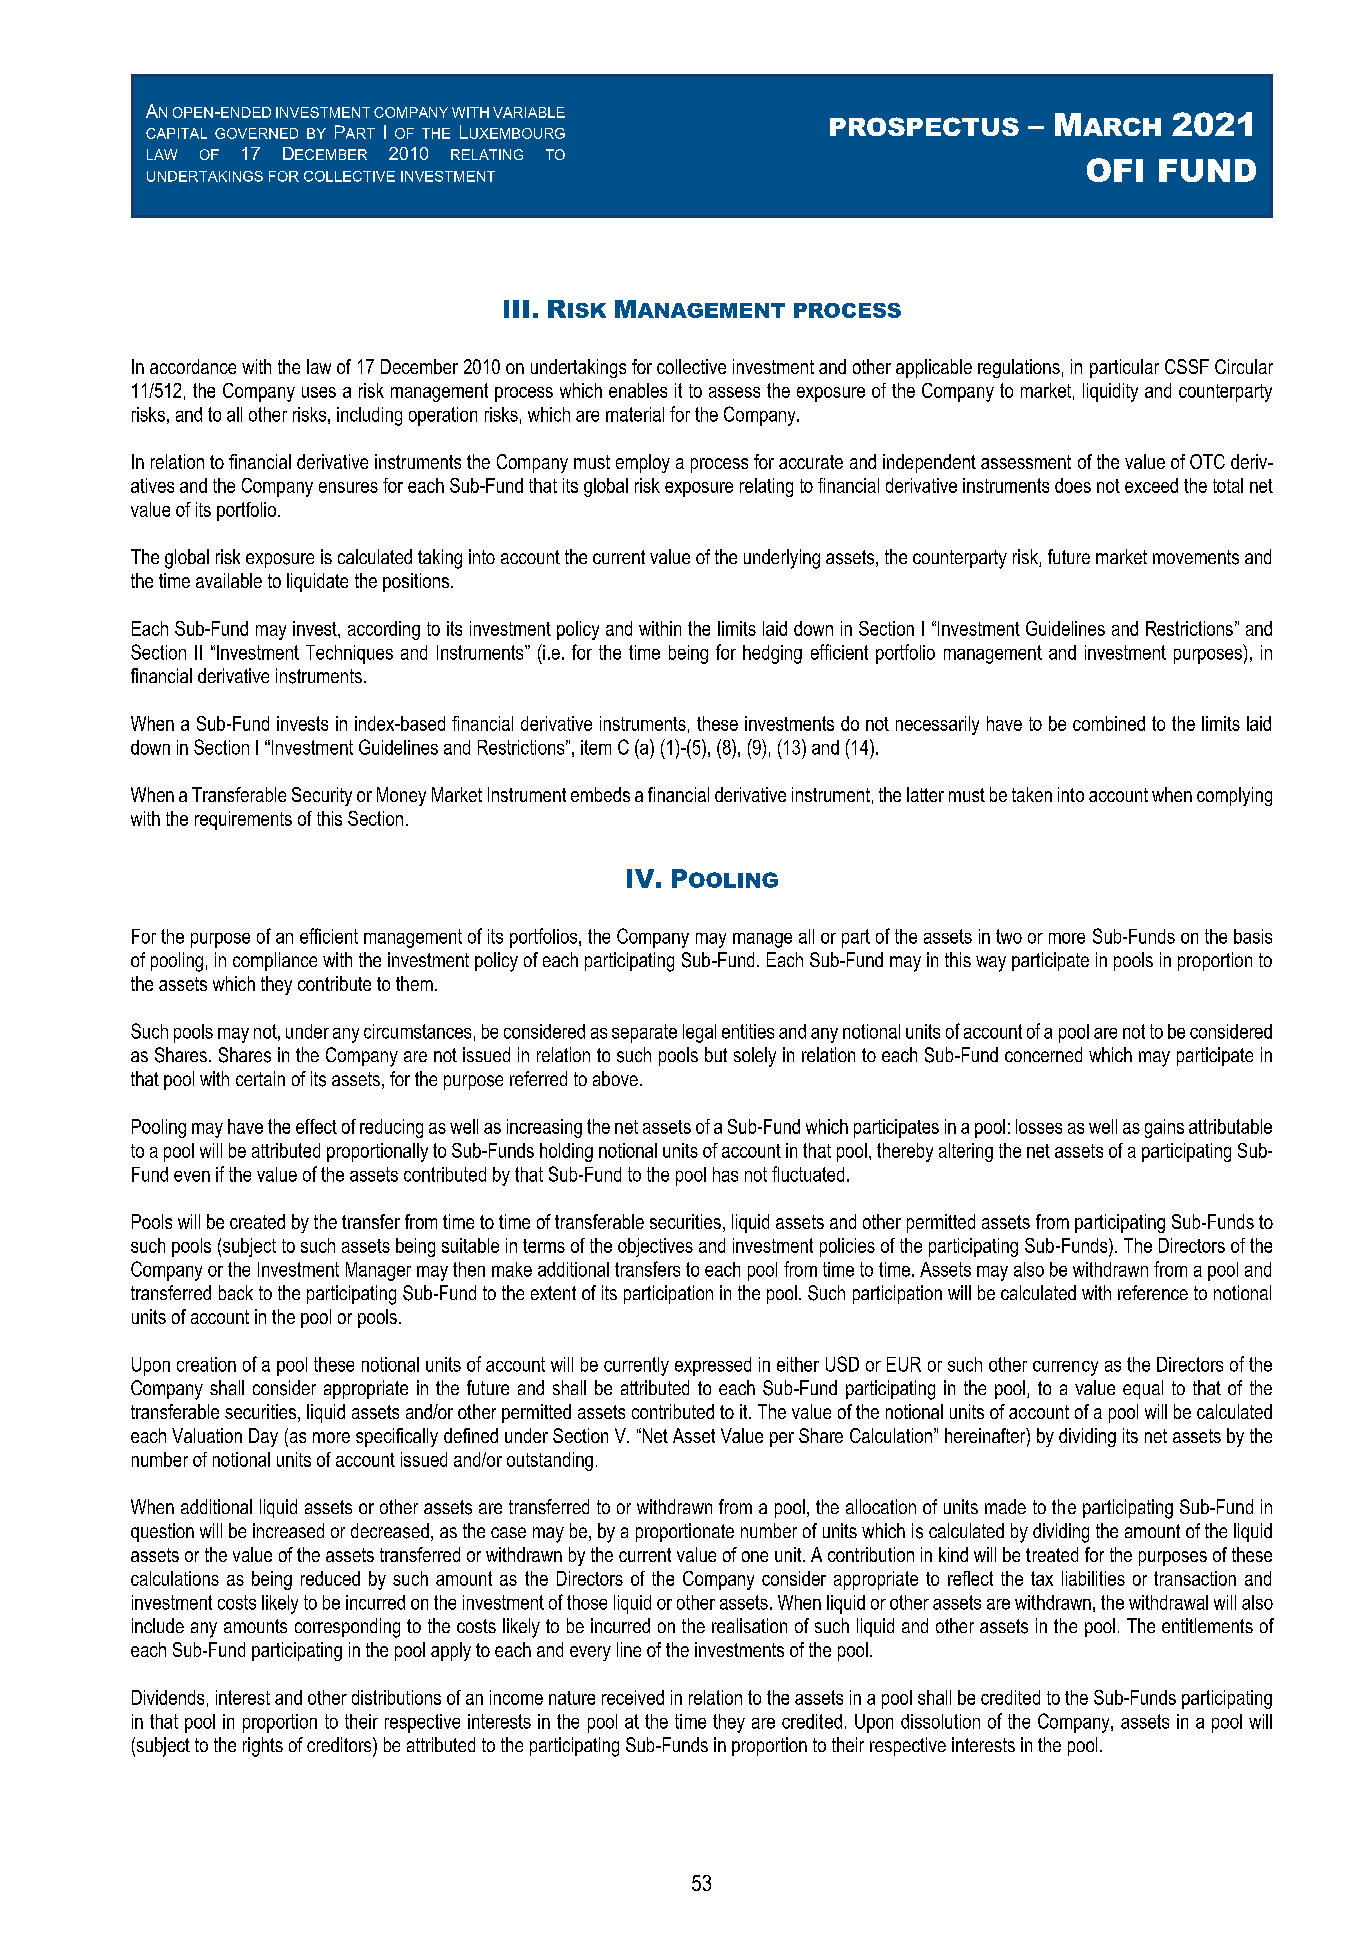  Describe the element at coordinates (263, 1747) in the page. I see `rights` at that location.
